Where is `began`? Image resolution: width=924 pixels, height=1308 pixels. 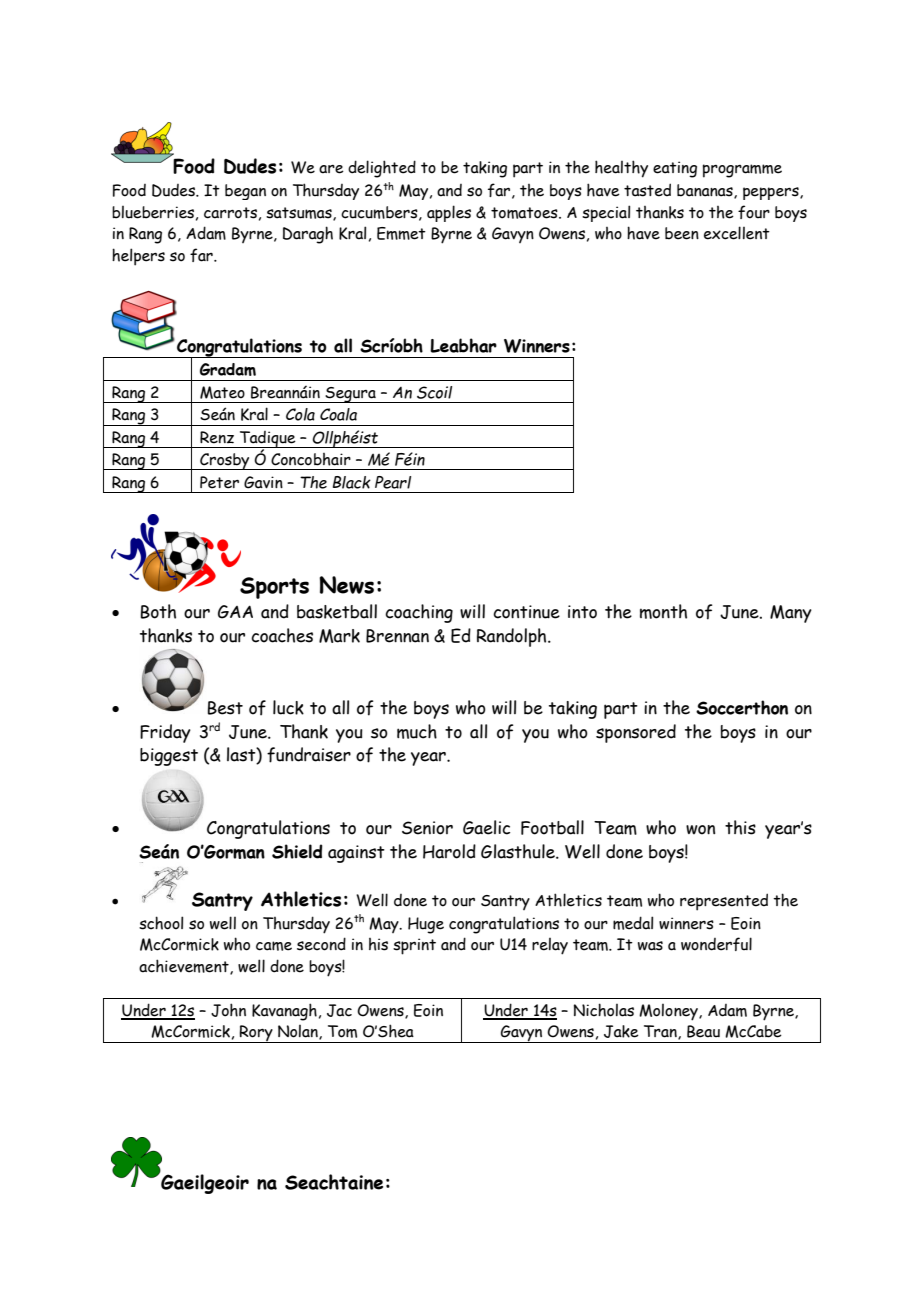 began is located at coordinates (245, 192).
